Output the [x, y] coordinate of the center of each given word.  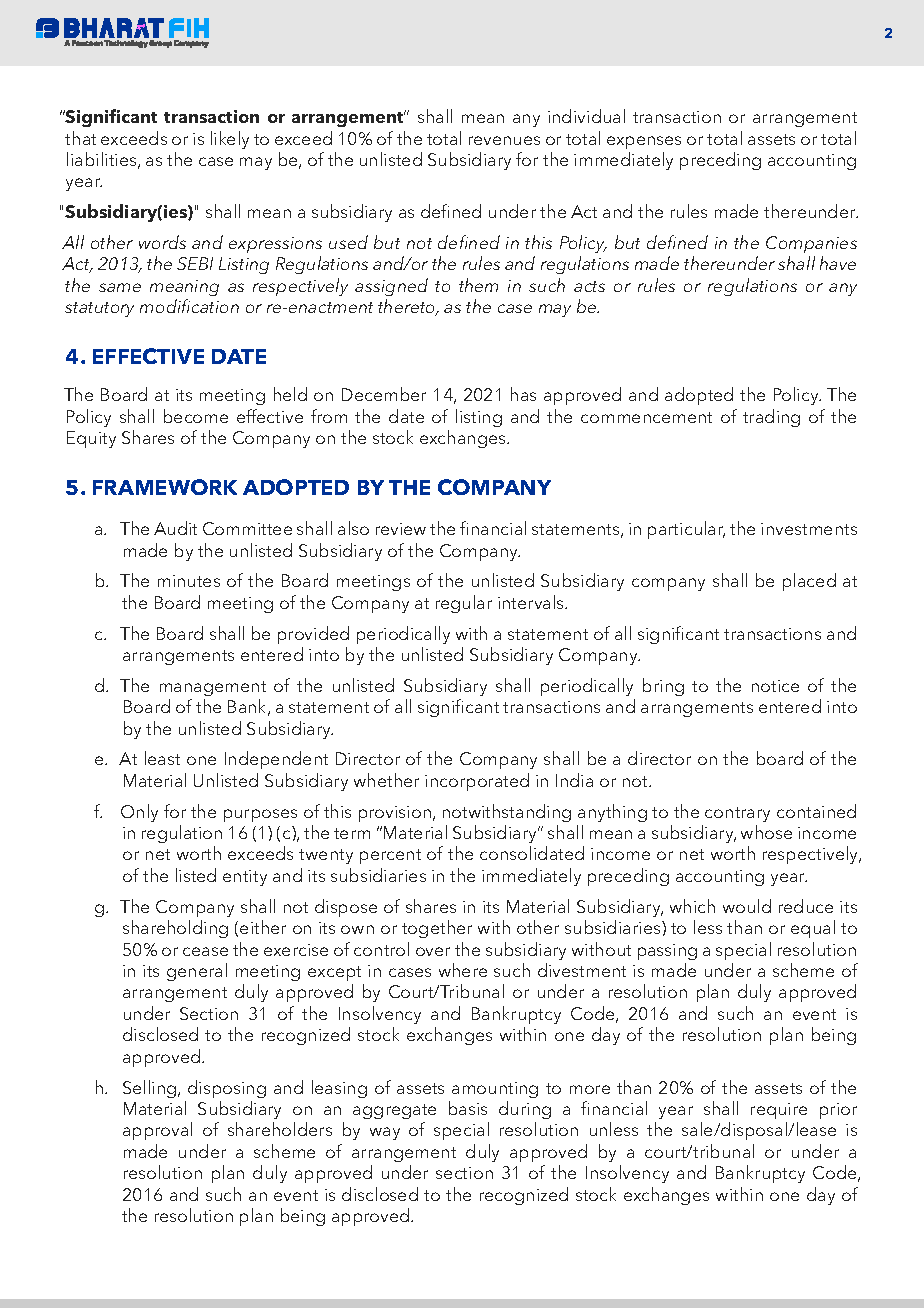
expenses [644, 142]
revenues [504, 140]
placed [809, 582]
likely [230, 140]
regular [464, 604]
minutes [189, 581]
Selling [151, 1089]
